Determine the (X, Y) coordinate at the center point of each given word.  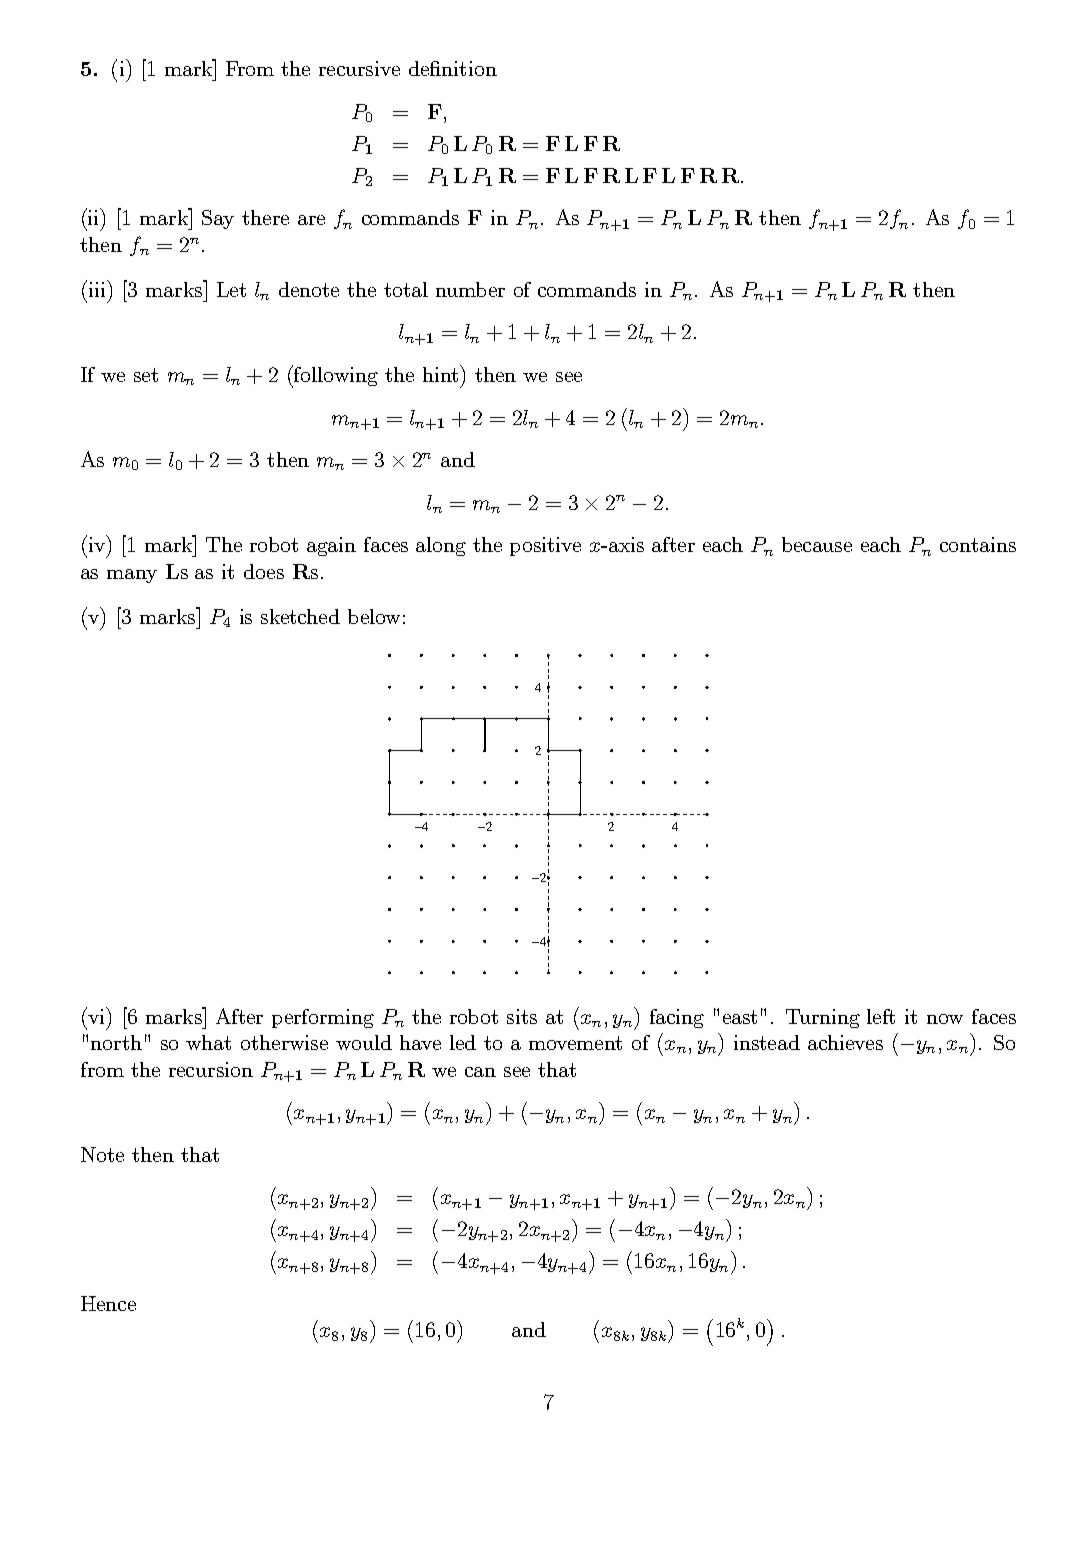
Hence (108, 1303)
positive (545, 546)
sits (522, 1016)
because (817, 544)
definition (453, 68)
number (470, 289)
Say (218, 219)
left (881, 1016)
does (264, 571)
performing (323, 1018)
